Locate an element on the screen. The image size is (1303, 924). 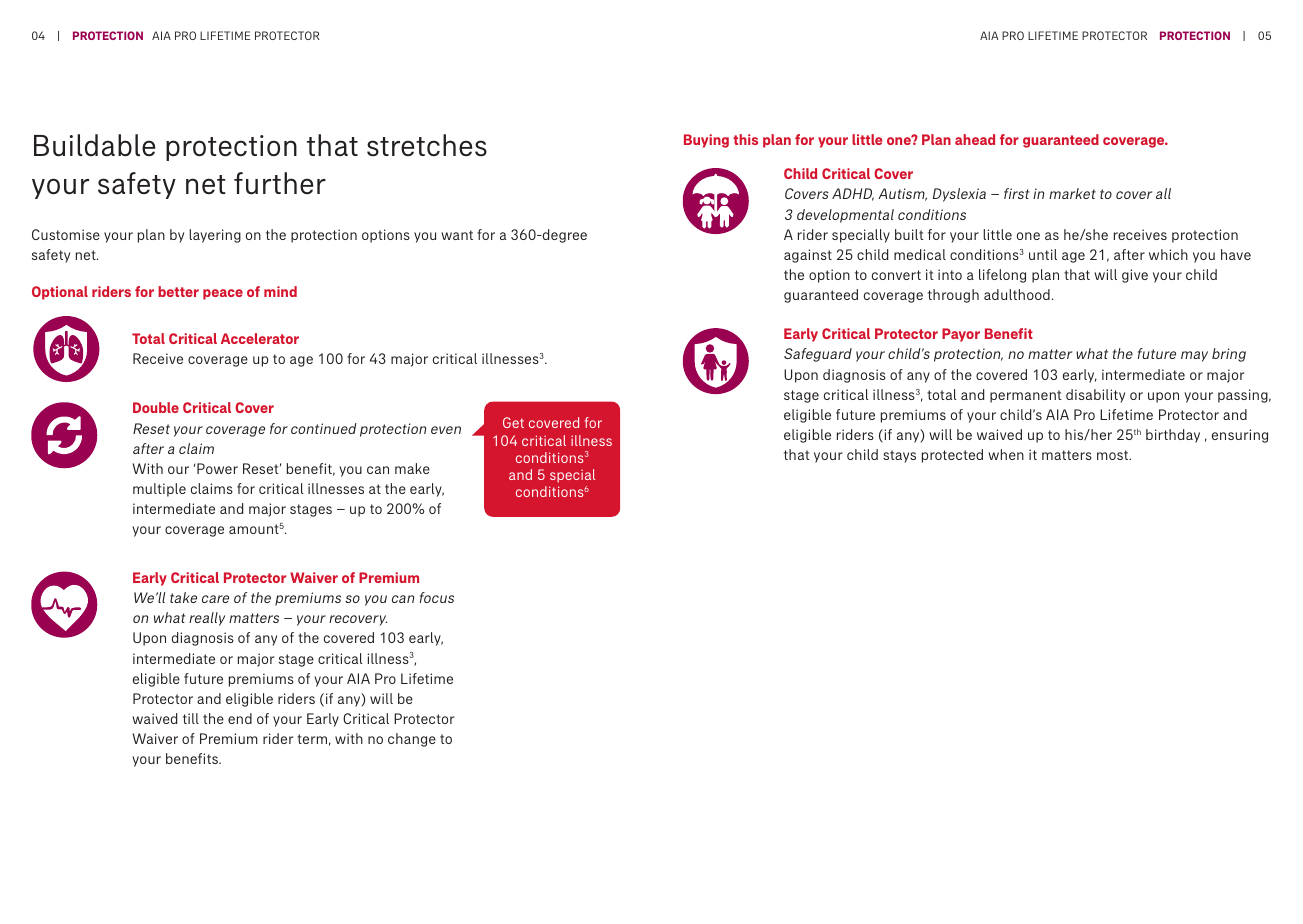
change is located at coordinates (412, 740).
